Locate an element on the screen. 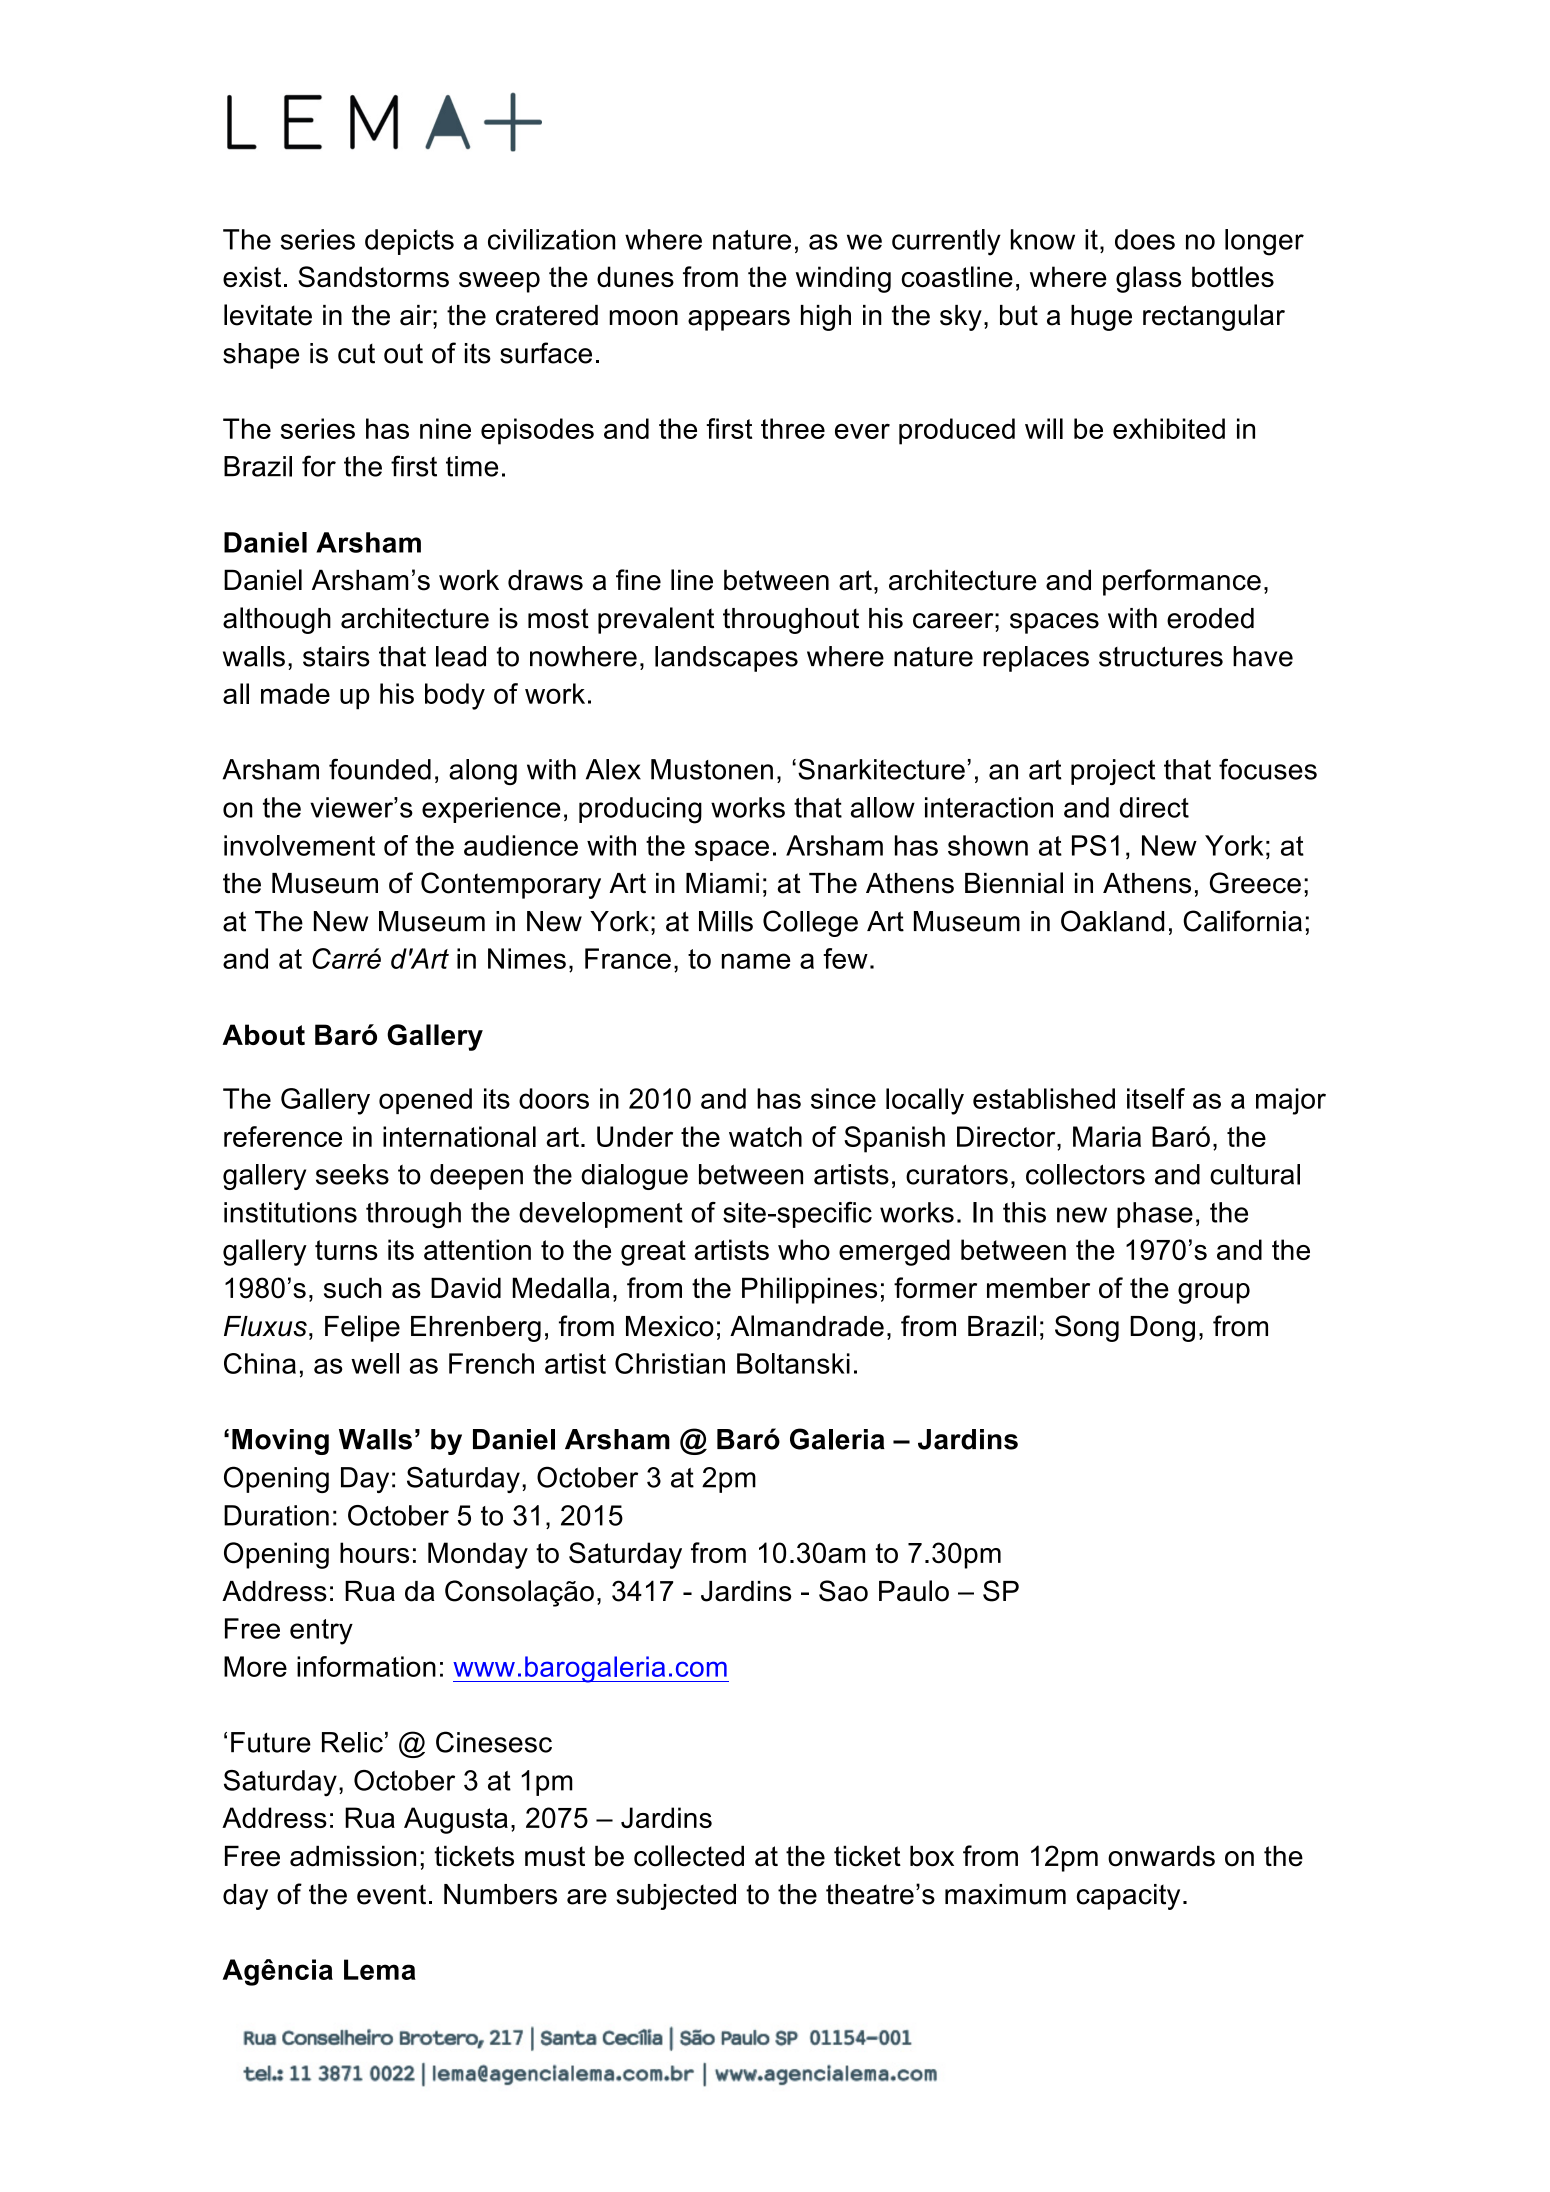 The height and width of the screenshot is (2192, 1550). onwards is located at coordinates (1161, 1856).
